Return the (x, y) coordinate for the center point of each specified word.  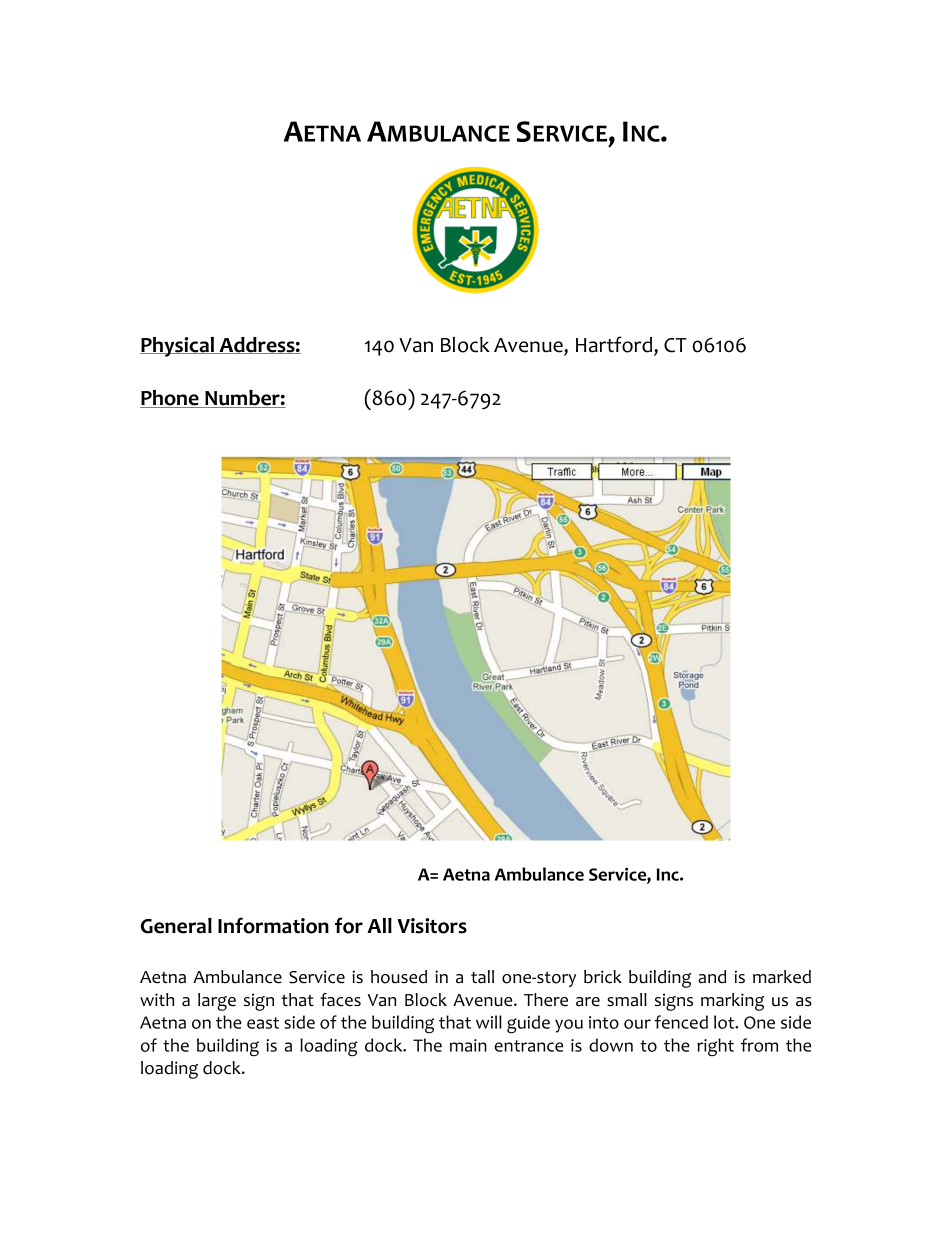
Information (273, 925)
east (263, 1023)
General (176, 926)
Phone (170, 399)
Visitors (432, 926)
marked (782, 977)
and (712, 977)
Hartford (615, 345)
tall (482, 976)
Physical (178, 347)
